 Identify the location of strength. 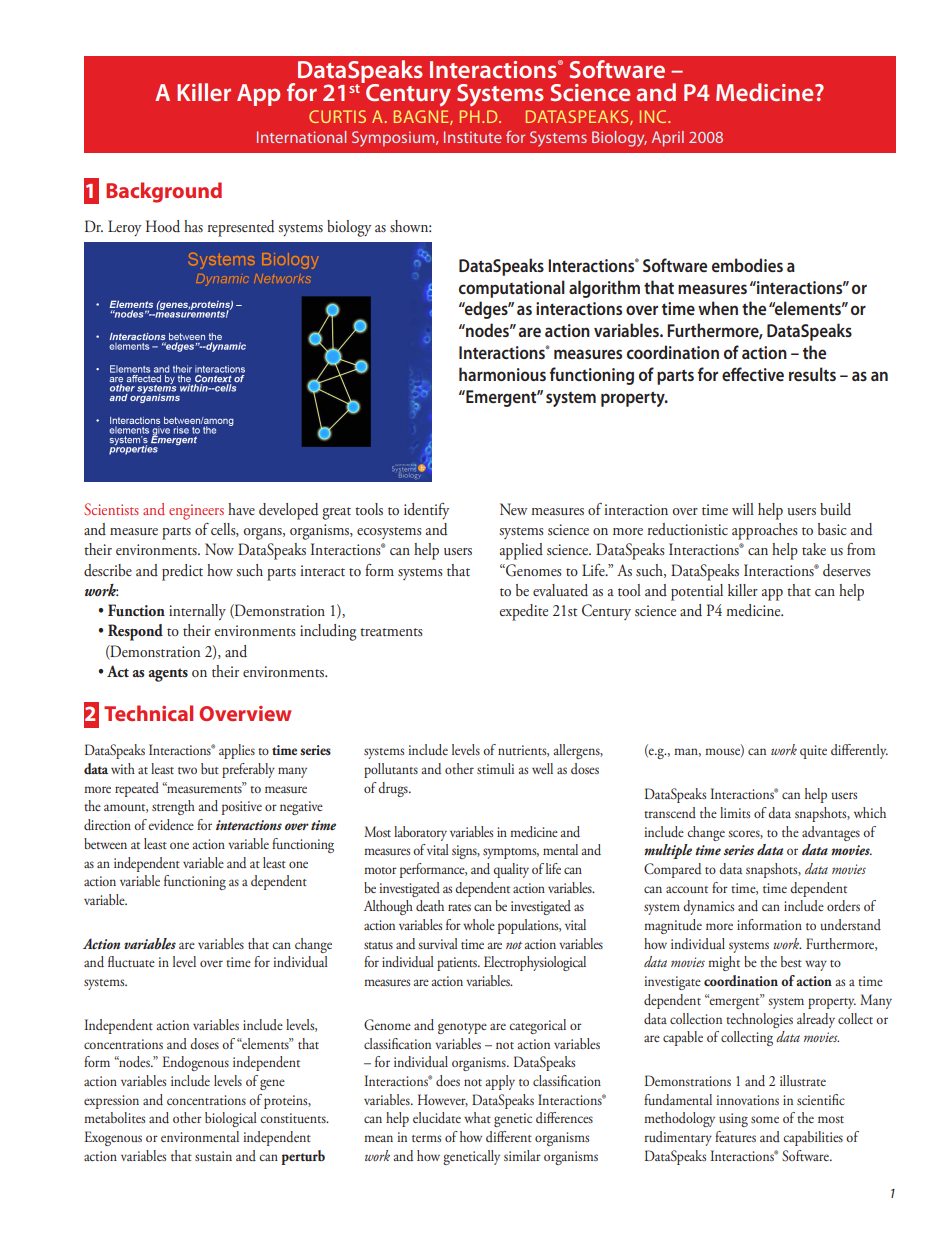
(173, 807).
